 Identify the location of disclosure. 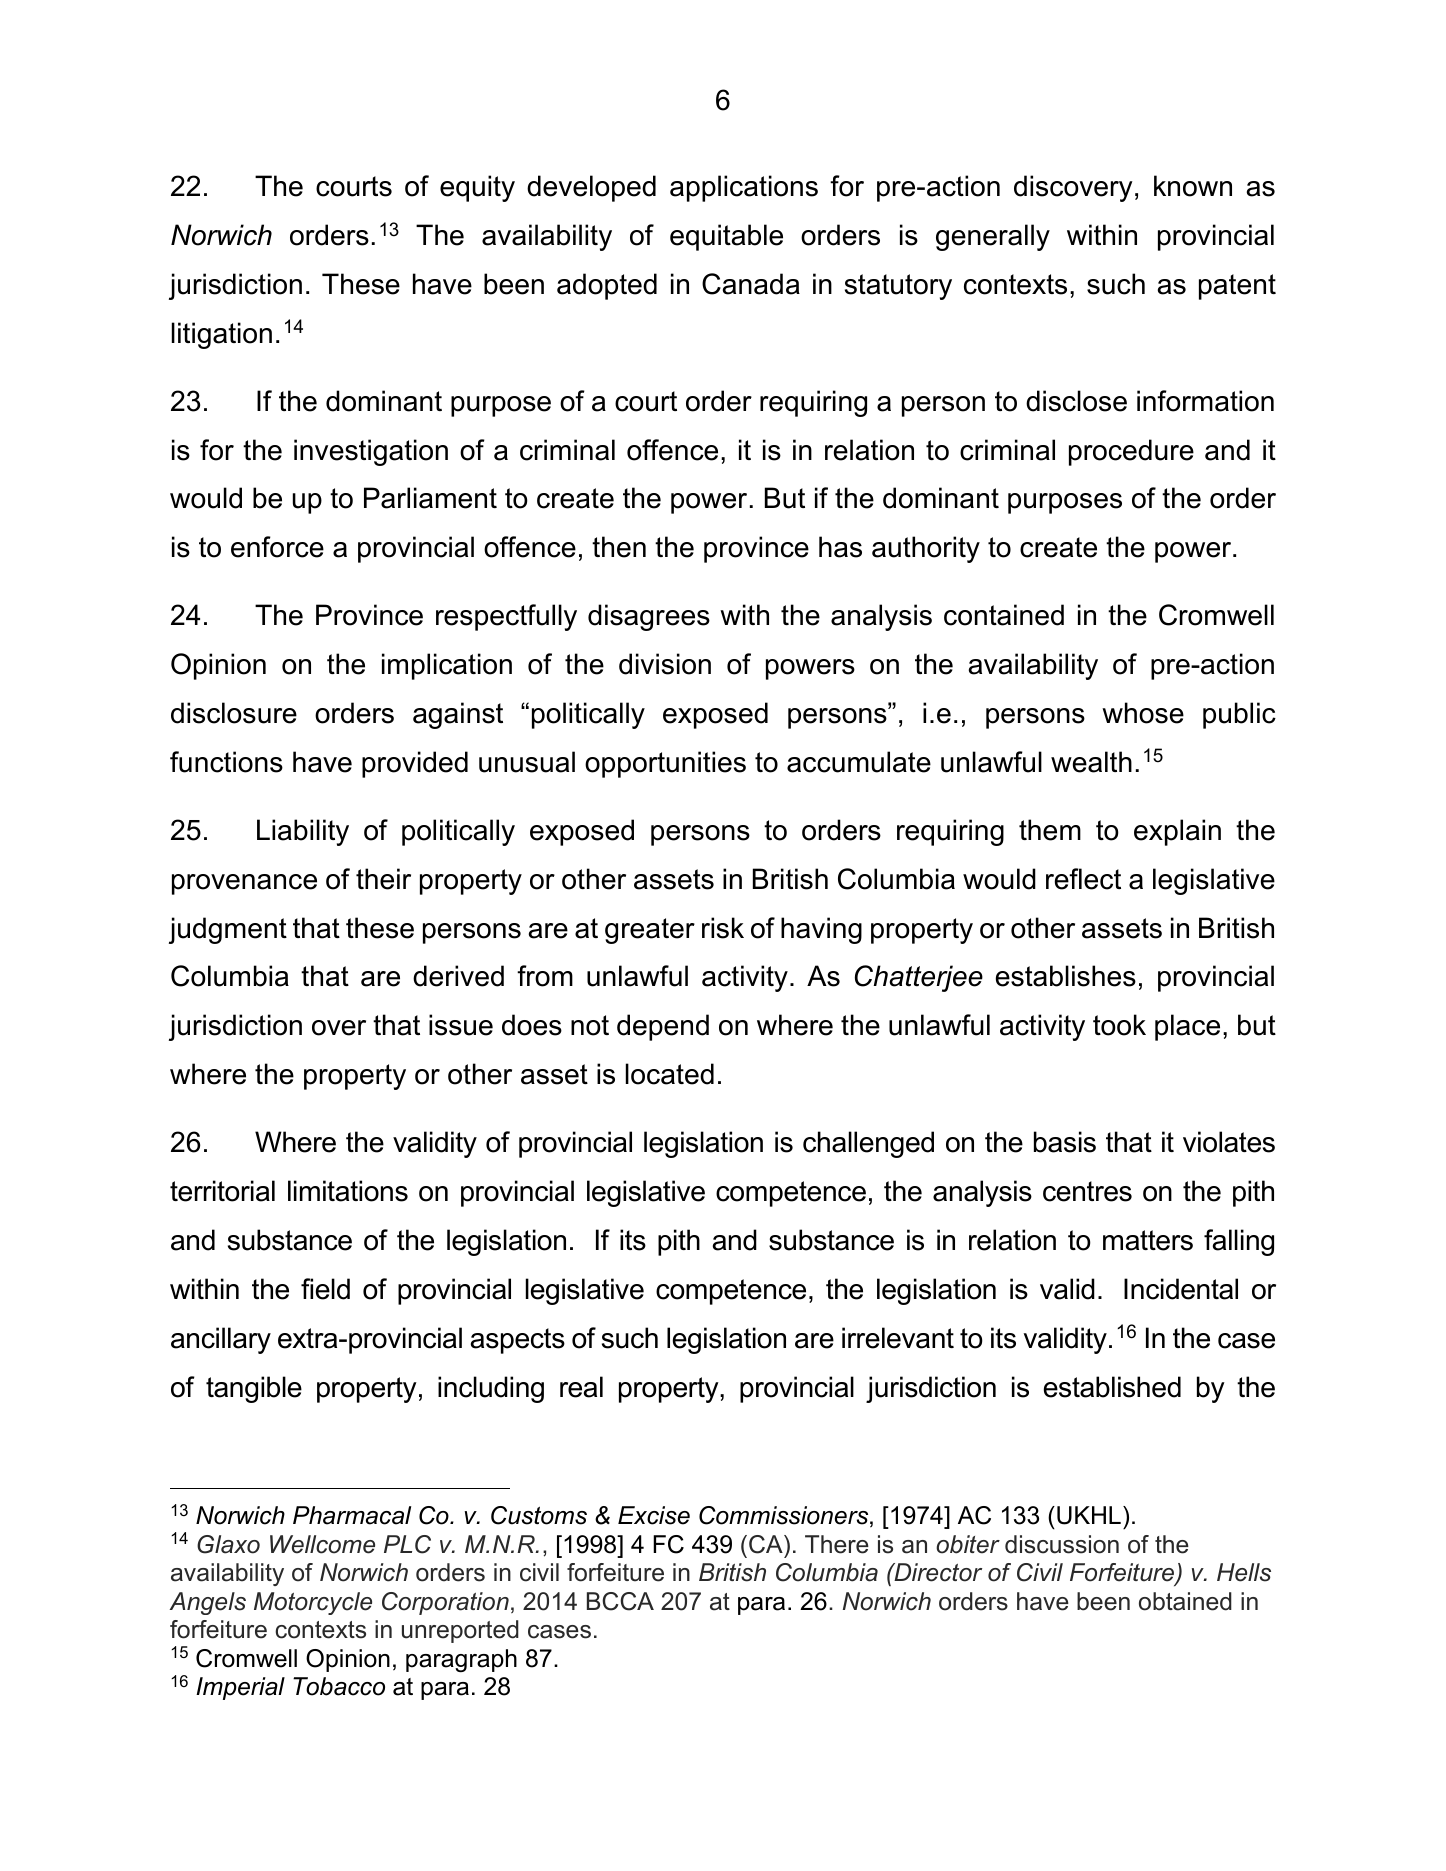
(234, 713).
